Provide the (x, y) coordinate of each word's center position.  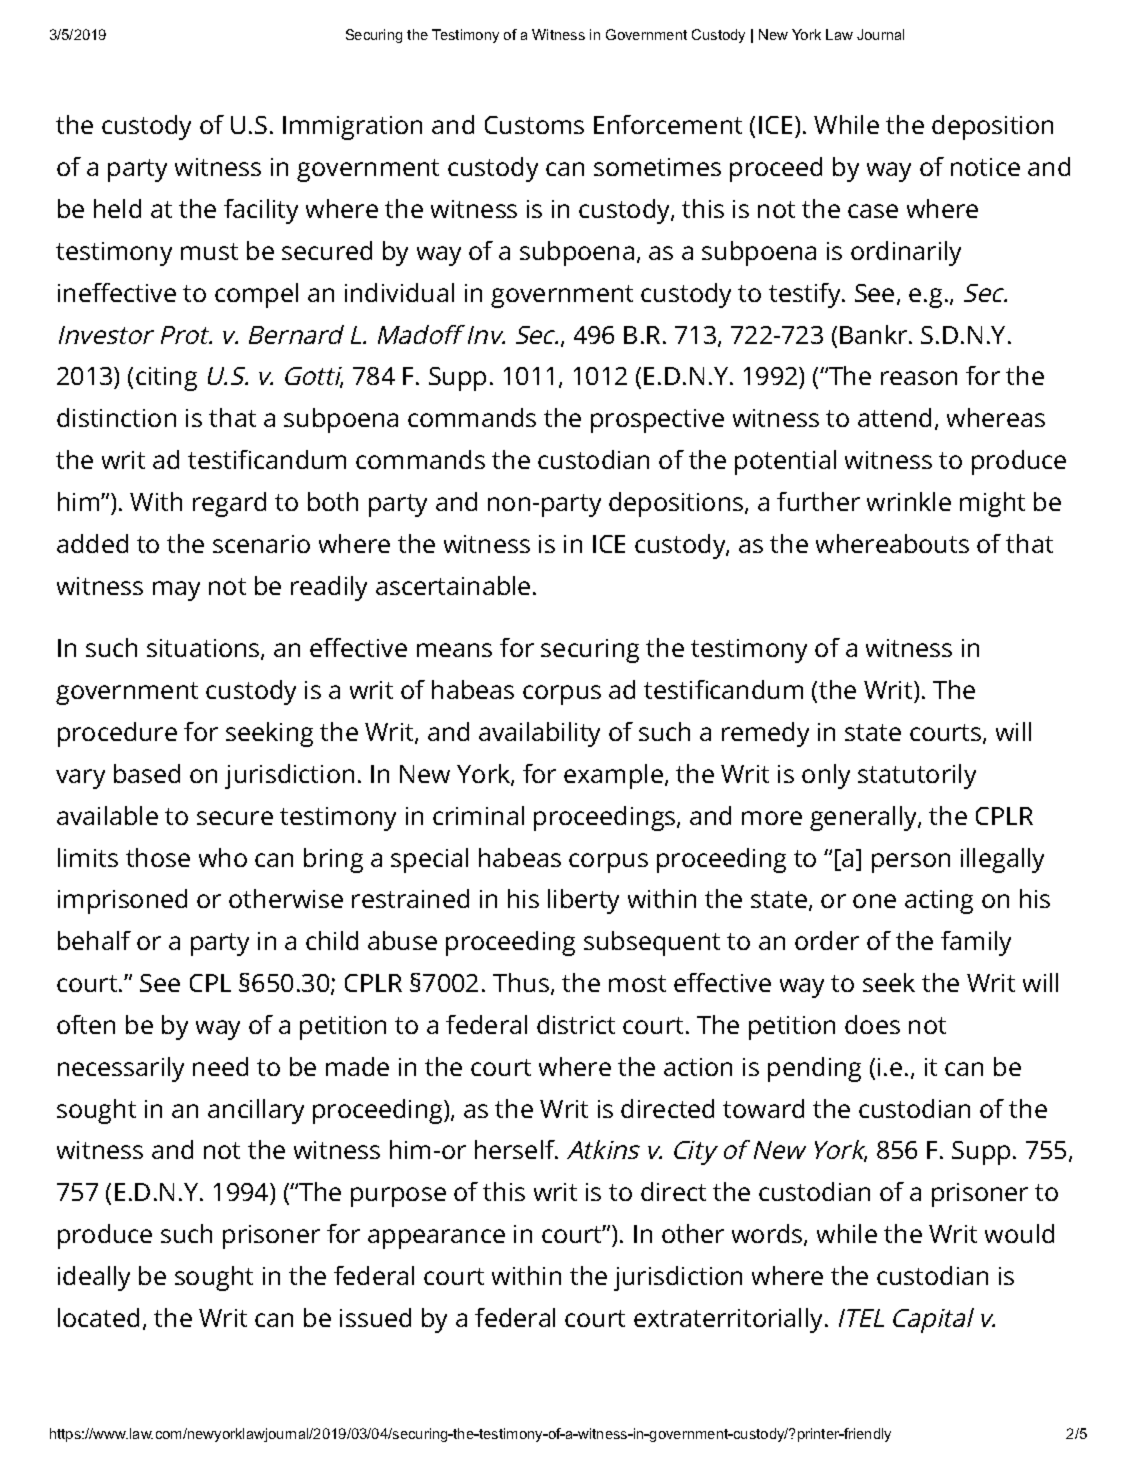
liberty (583, 901)
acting (939, 902)
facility (261, 211)
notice (985, 167)
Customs (534, 125)
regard (229, 504)
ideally (94, 1278)
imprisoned (122, 901)
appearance (436, 1239)
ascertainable (453, 585)
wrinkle (909, 501)
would (1019, 1233)
